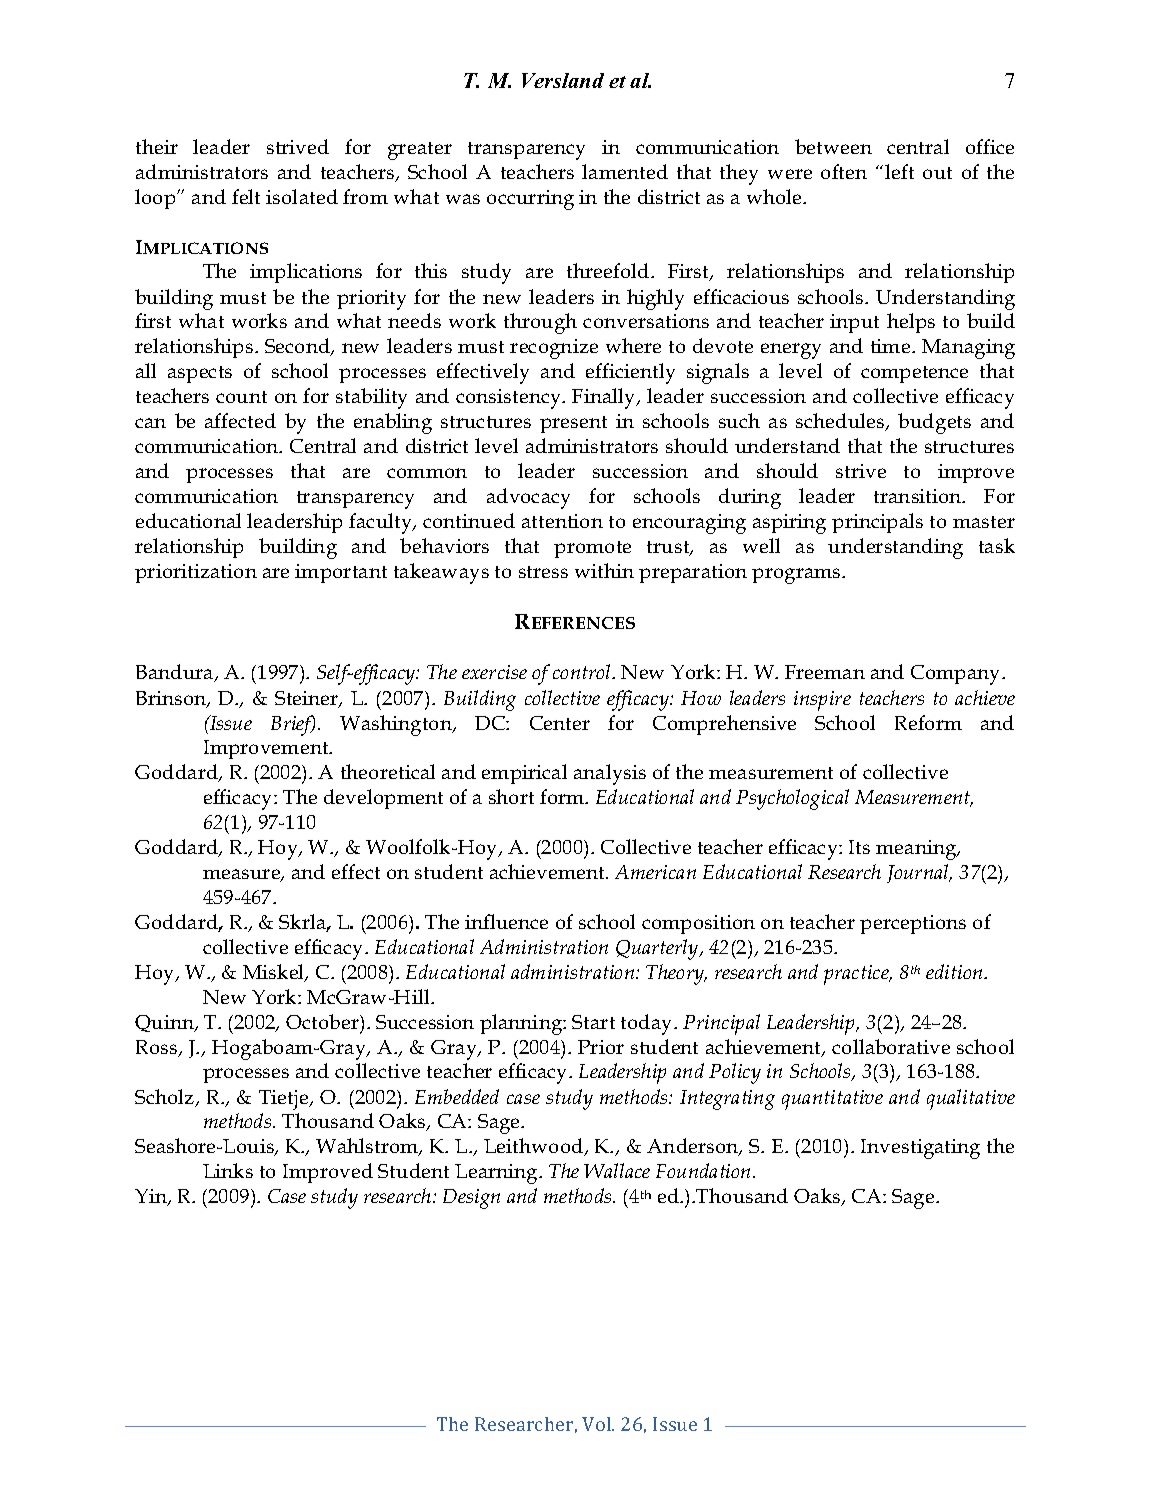 Image resolution: width=1151 pixels, height=1489 pixels. Describe the element at coordinates (246, 196) in the image. I see `felt` at that location.
